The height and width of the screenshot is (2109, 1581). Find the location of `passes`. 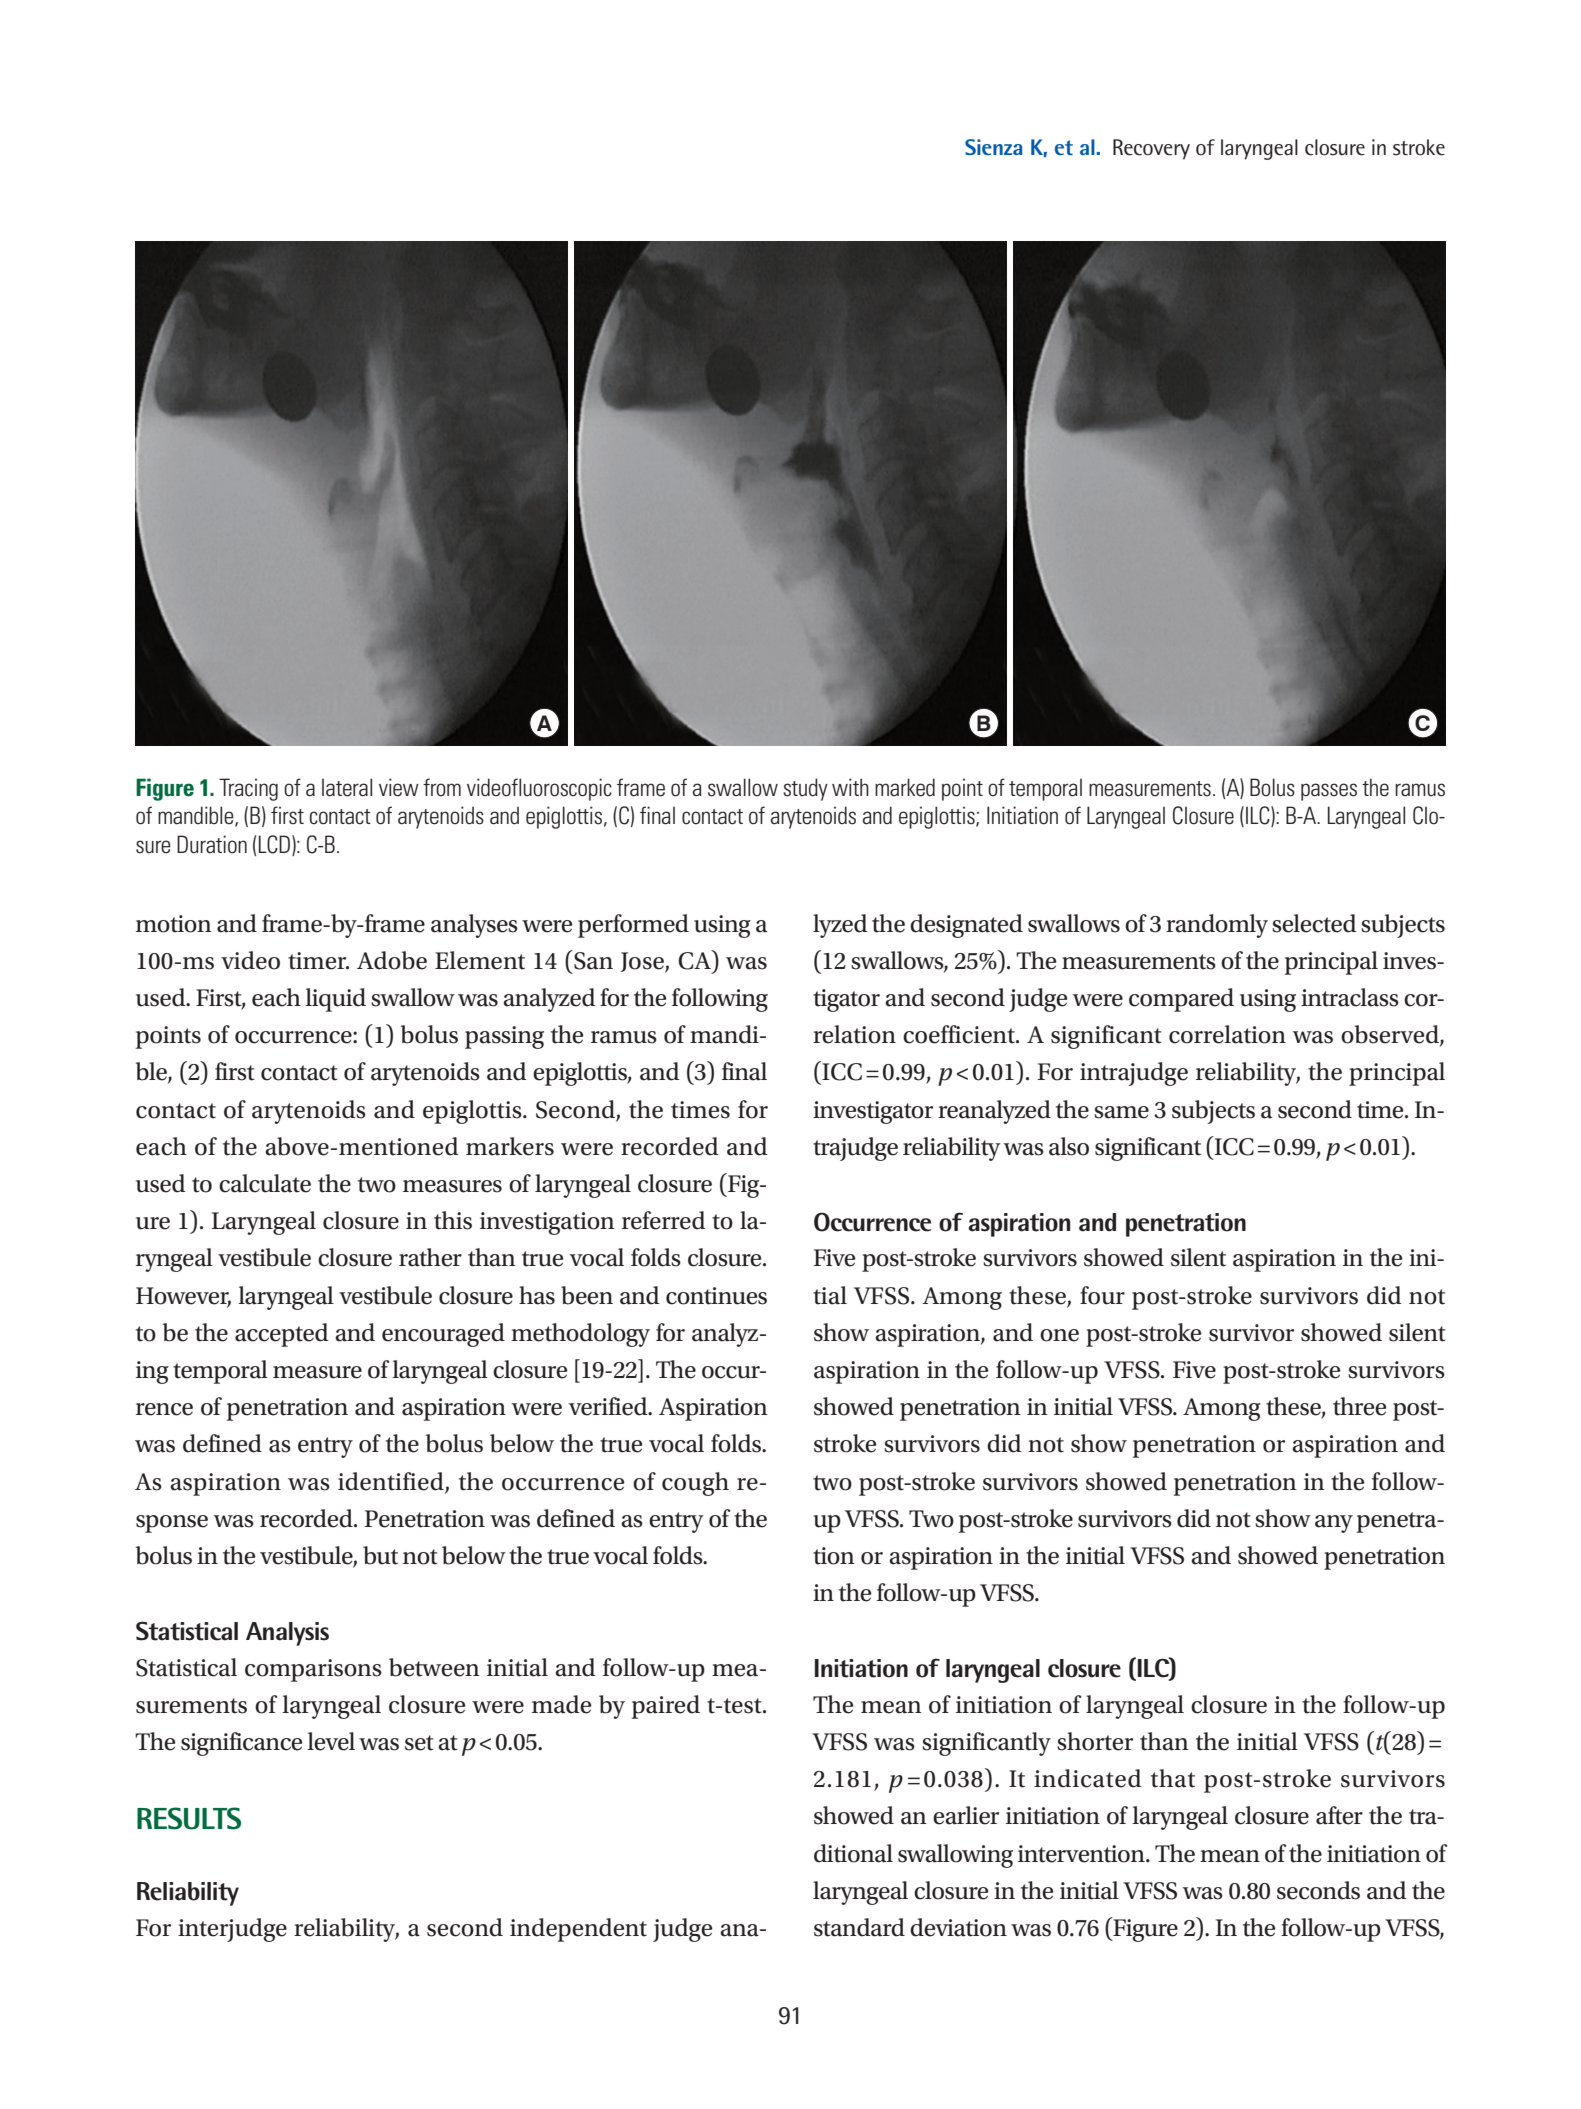

passes is located at coordinates (1329, 792).
